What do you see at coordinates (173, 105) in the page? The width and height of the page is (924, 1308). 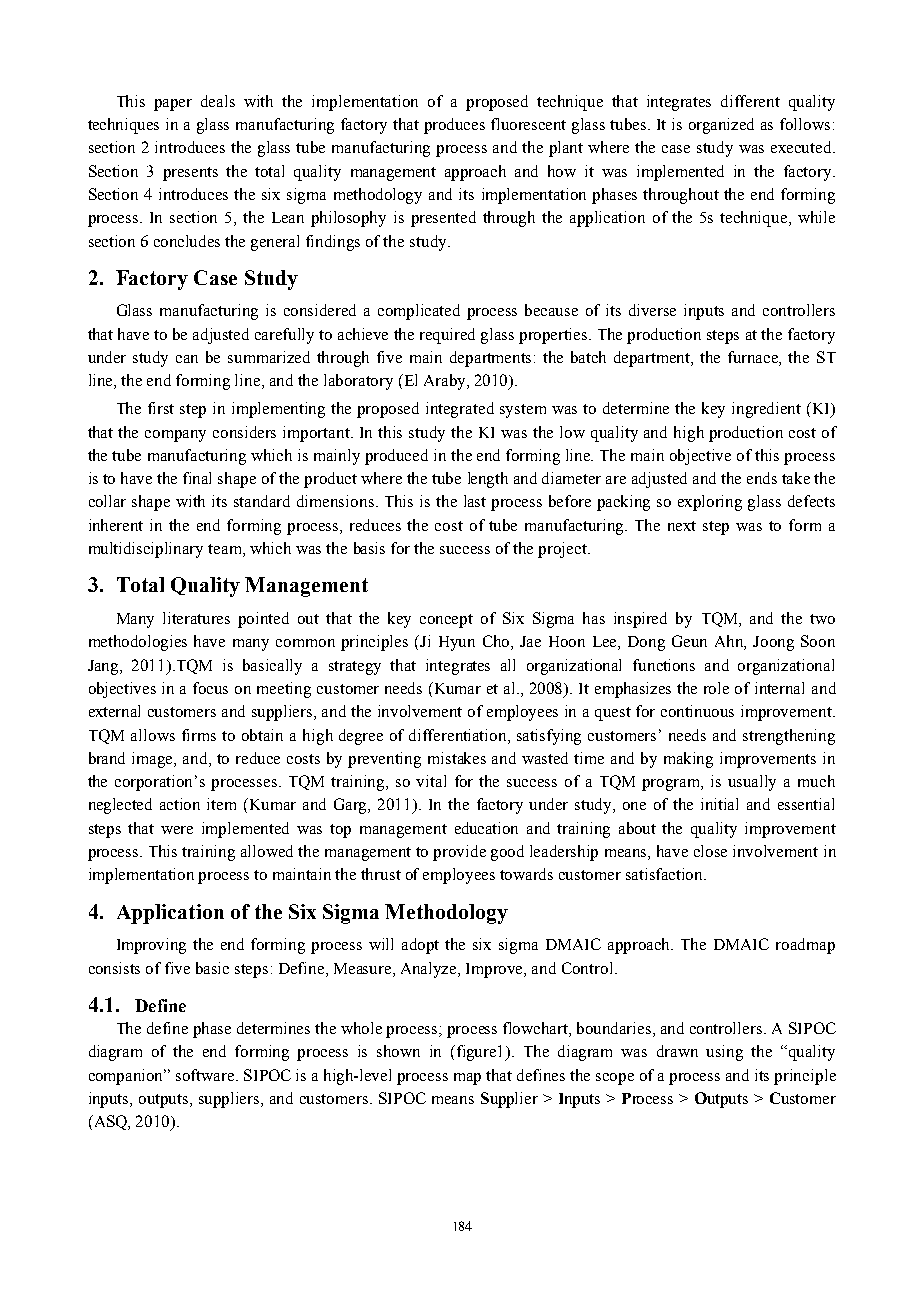 I see `paper` at bounding box center [173, 105].
